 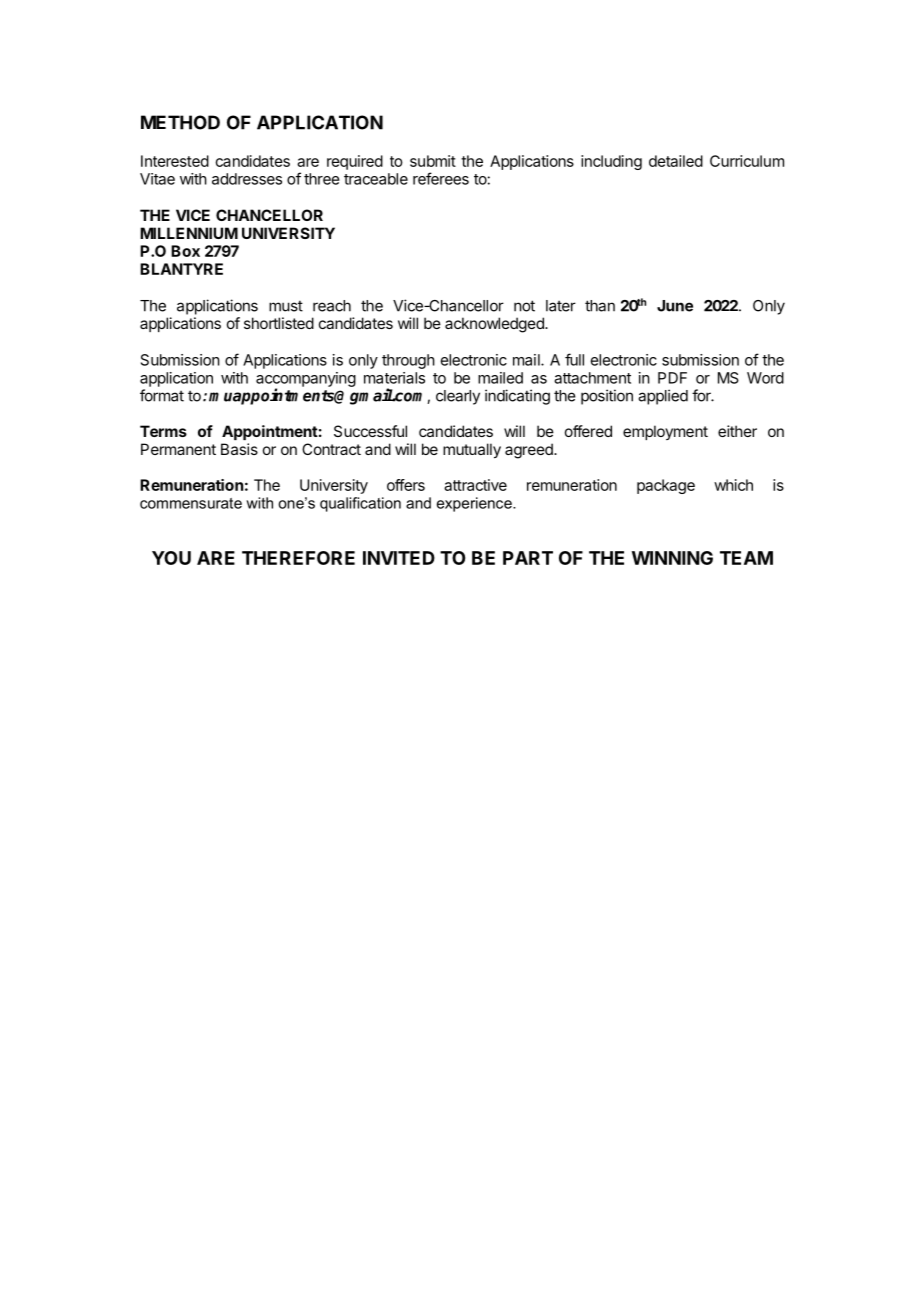 I want to click on acknowledged, so click(x=495, y=325).
